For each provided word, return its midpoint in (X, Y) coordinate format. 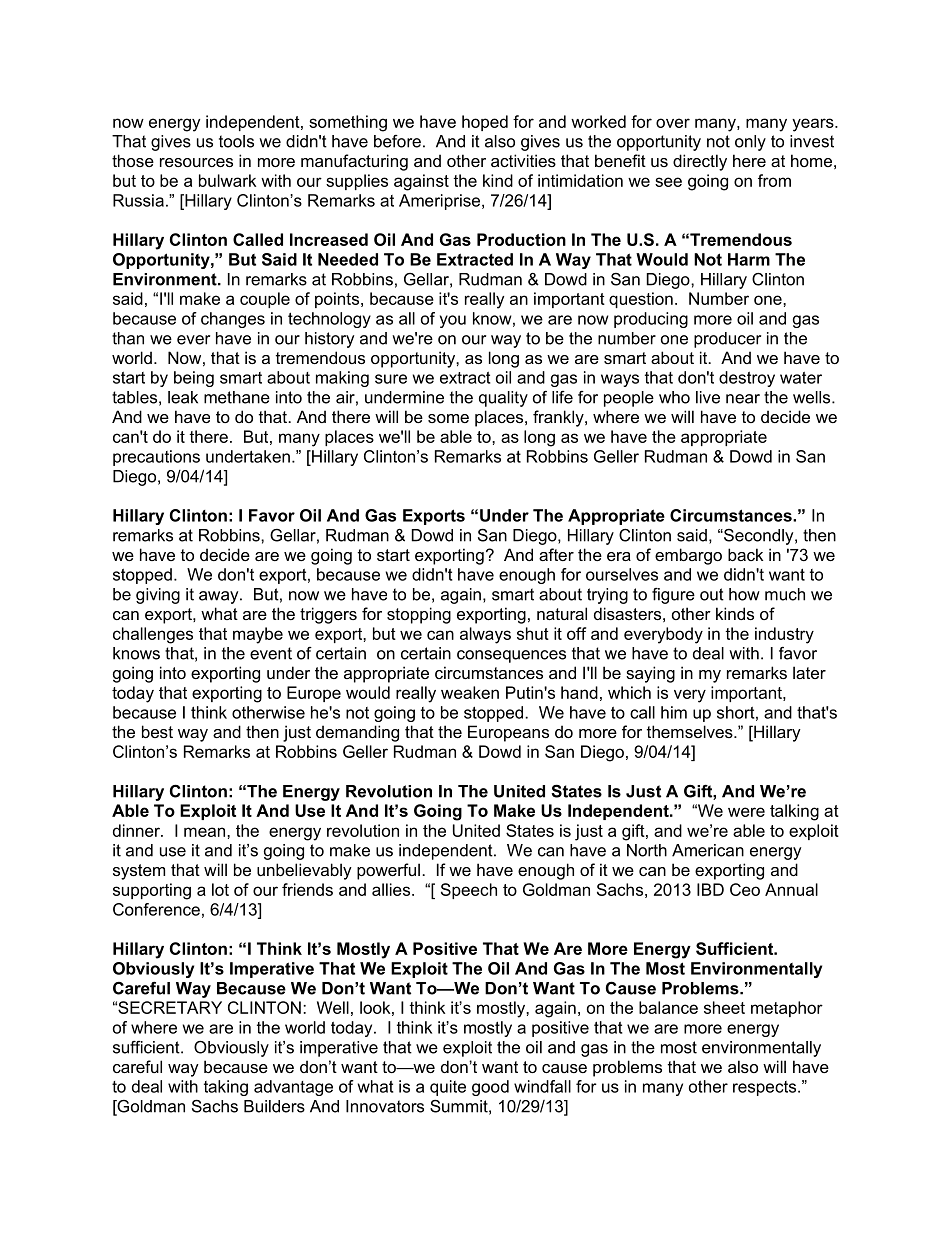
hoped (485, 123)
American (708, 850)
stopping (419, 615)
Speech (469, 891)
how (744, 594)
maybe (258, 635)
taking (226, 1088)
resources (196, 162)
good (490, 1088)
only (750, 143)
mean (204, 832)
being (194, 379)
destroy (747, 379)
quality (503, 399)
